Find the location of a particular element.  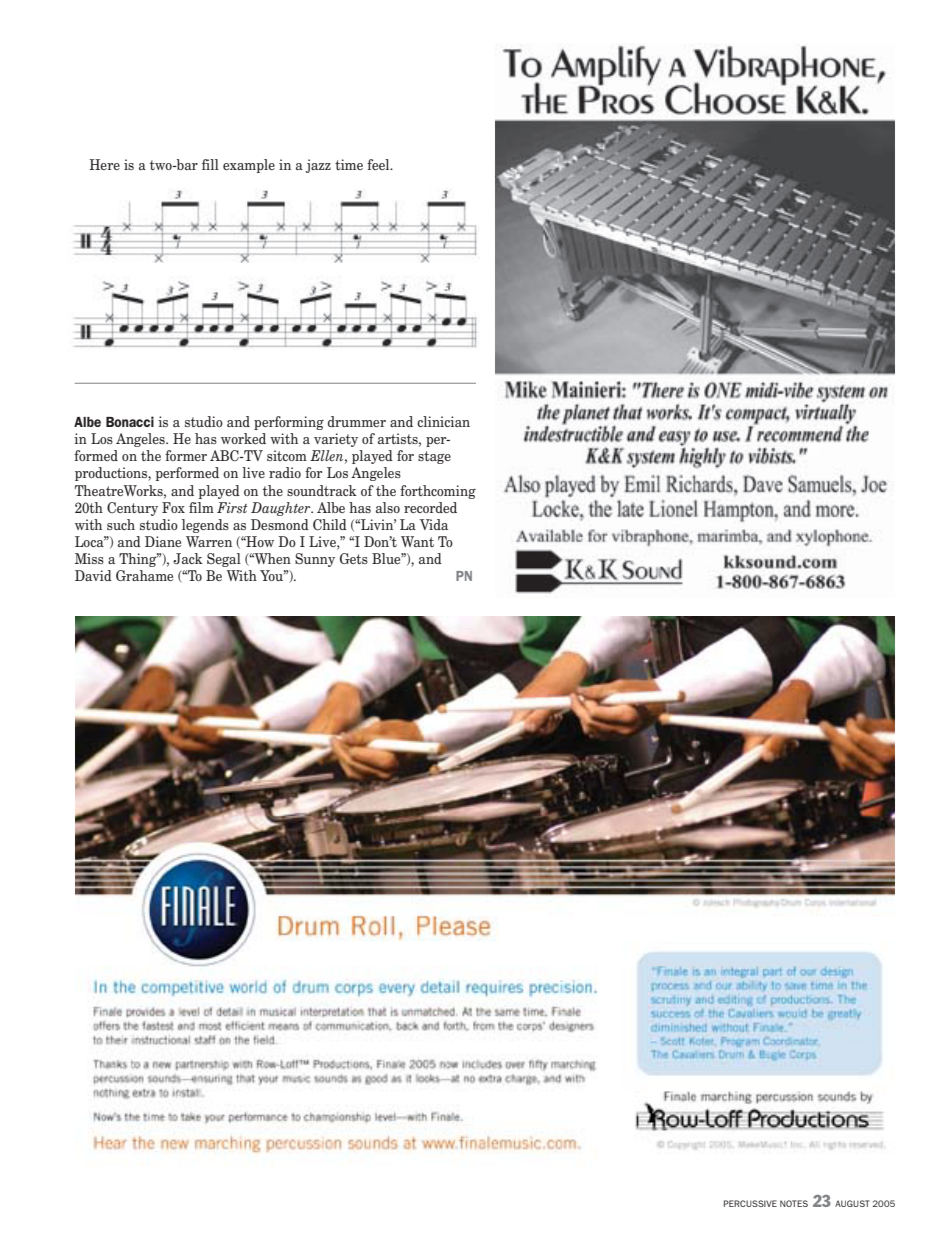

AUGUST is located at coordinates (852, 1203).
